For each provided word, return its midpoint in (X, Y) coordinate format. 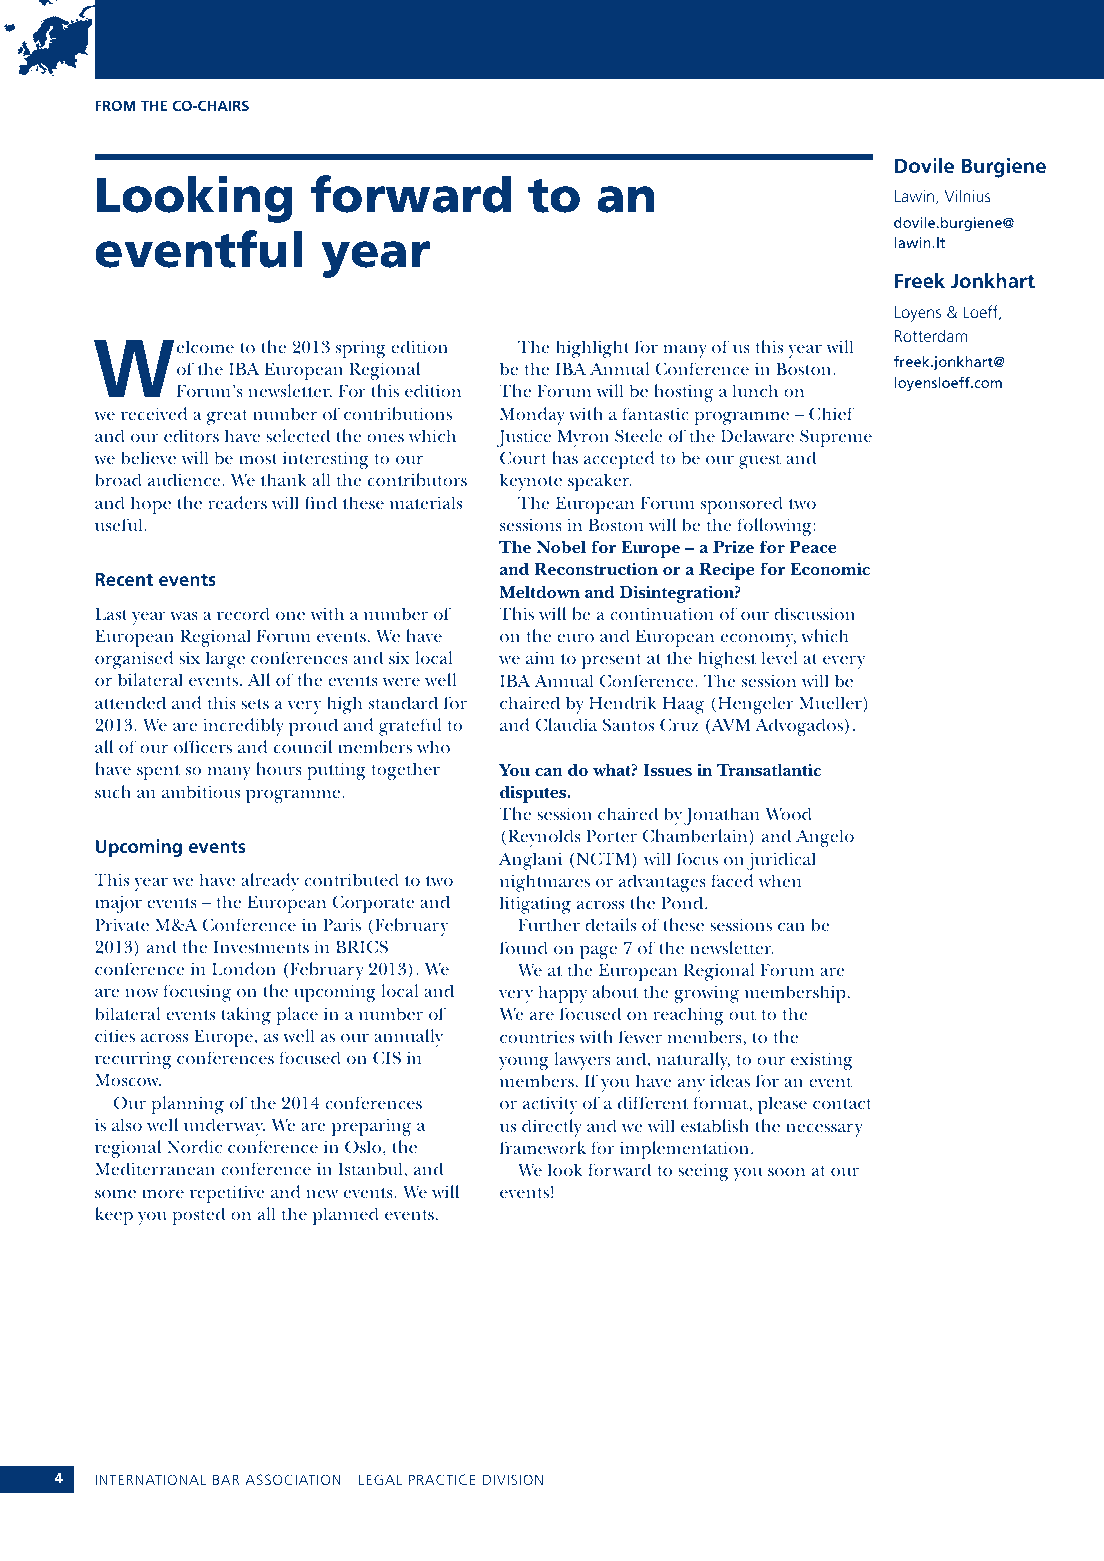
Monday (532, 416)
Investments (261, 947)
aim (540, 657)
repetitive (227, 1194)
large (225, 660)
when (780, 880)
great (227, 417)
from (115, 105)
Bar (226, 1479)
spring (361, 349)
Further (549, 924)
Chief (831, 413)
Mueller (831, 702)
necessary (824, 1130)
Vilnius (968, 195)
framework (543, 1147)
